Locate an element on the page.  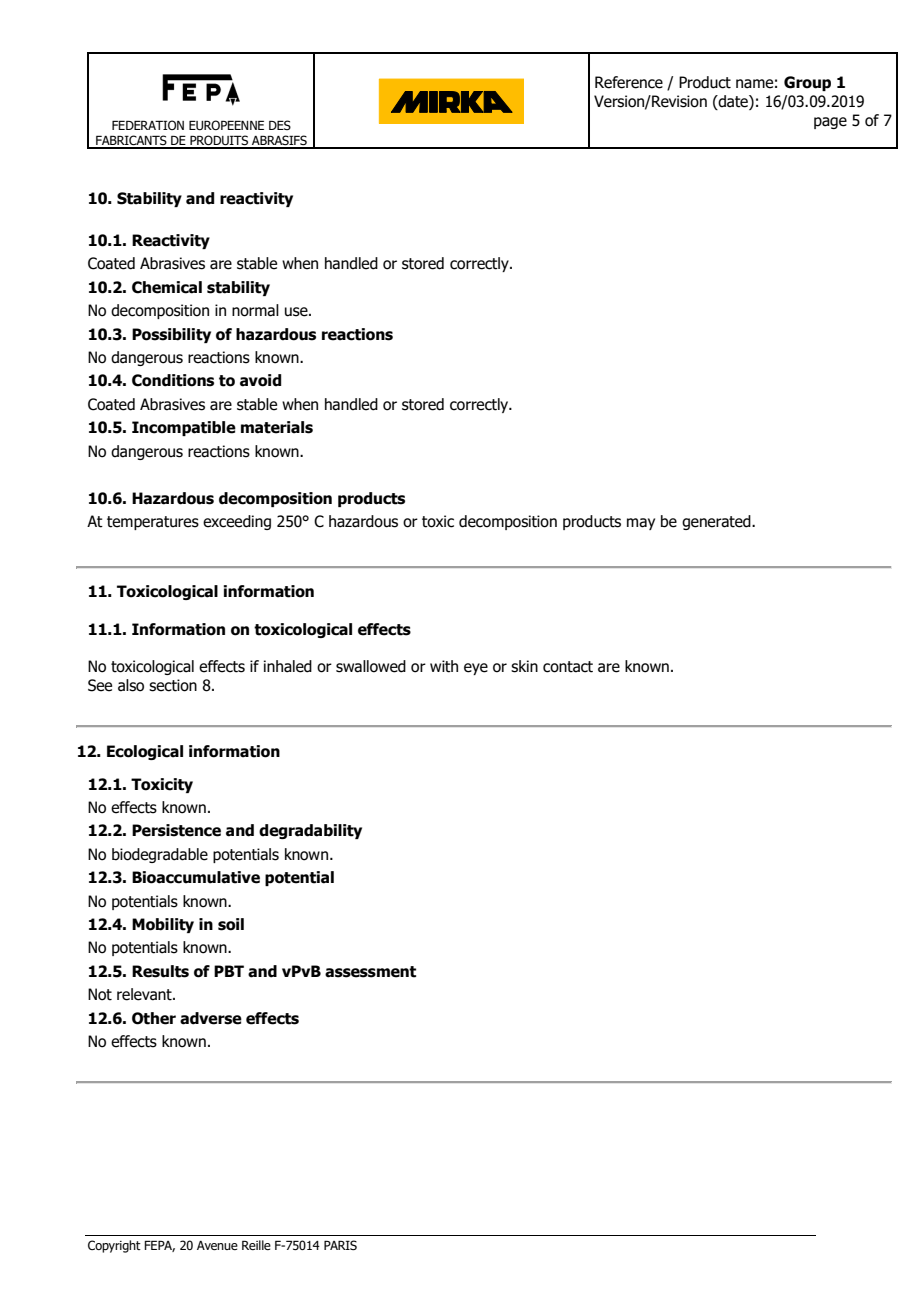
FEDERATION is located at coordinates (148, 125).
